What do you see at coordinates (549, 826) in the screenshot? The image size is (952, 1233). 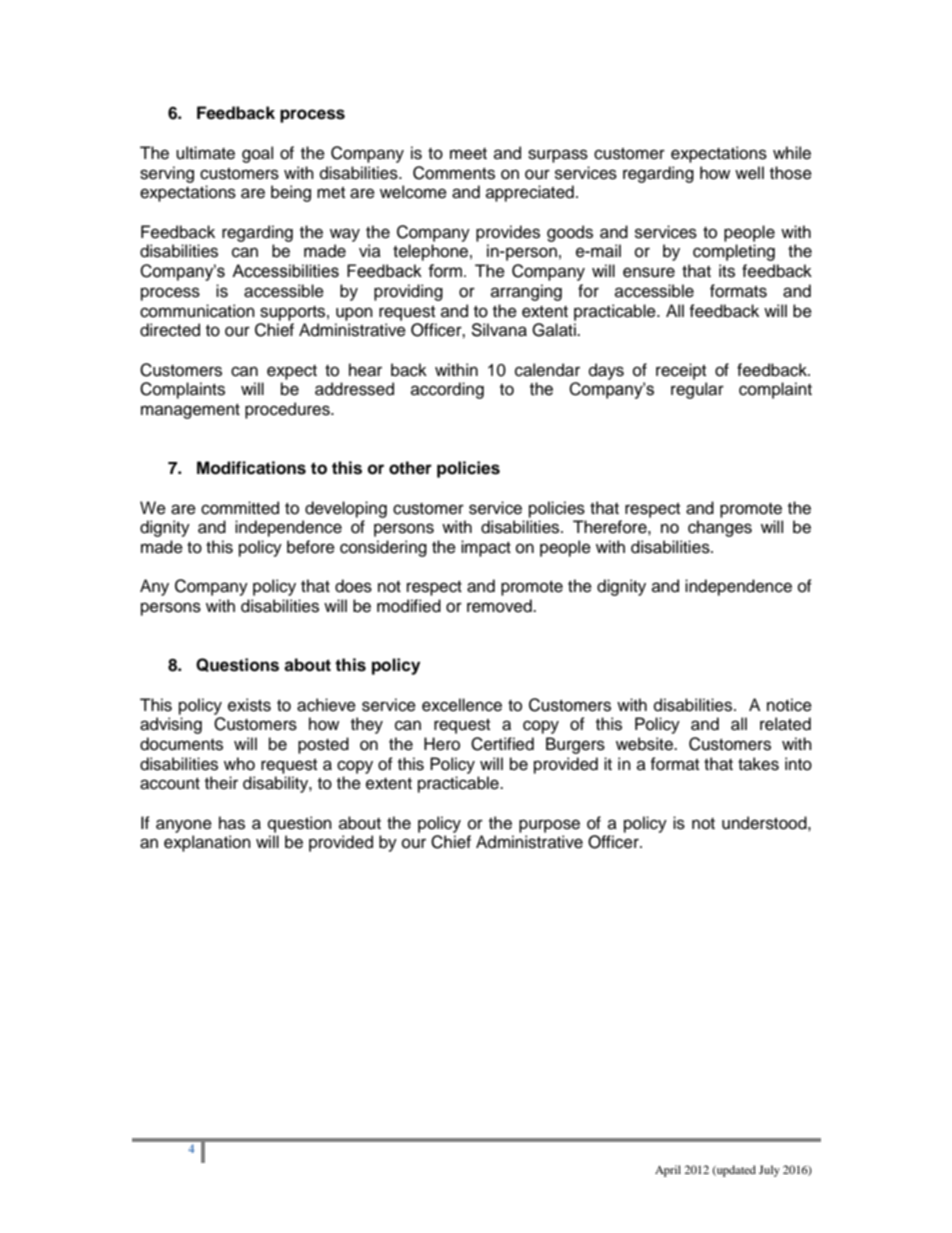 I see `purpose` at bounding box center [549, 826].
